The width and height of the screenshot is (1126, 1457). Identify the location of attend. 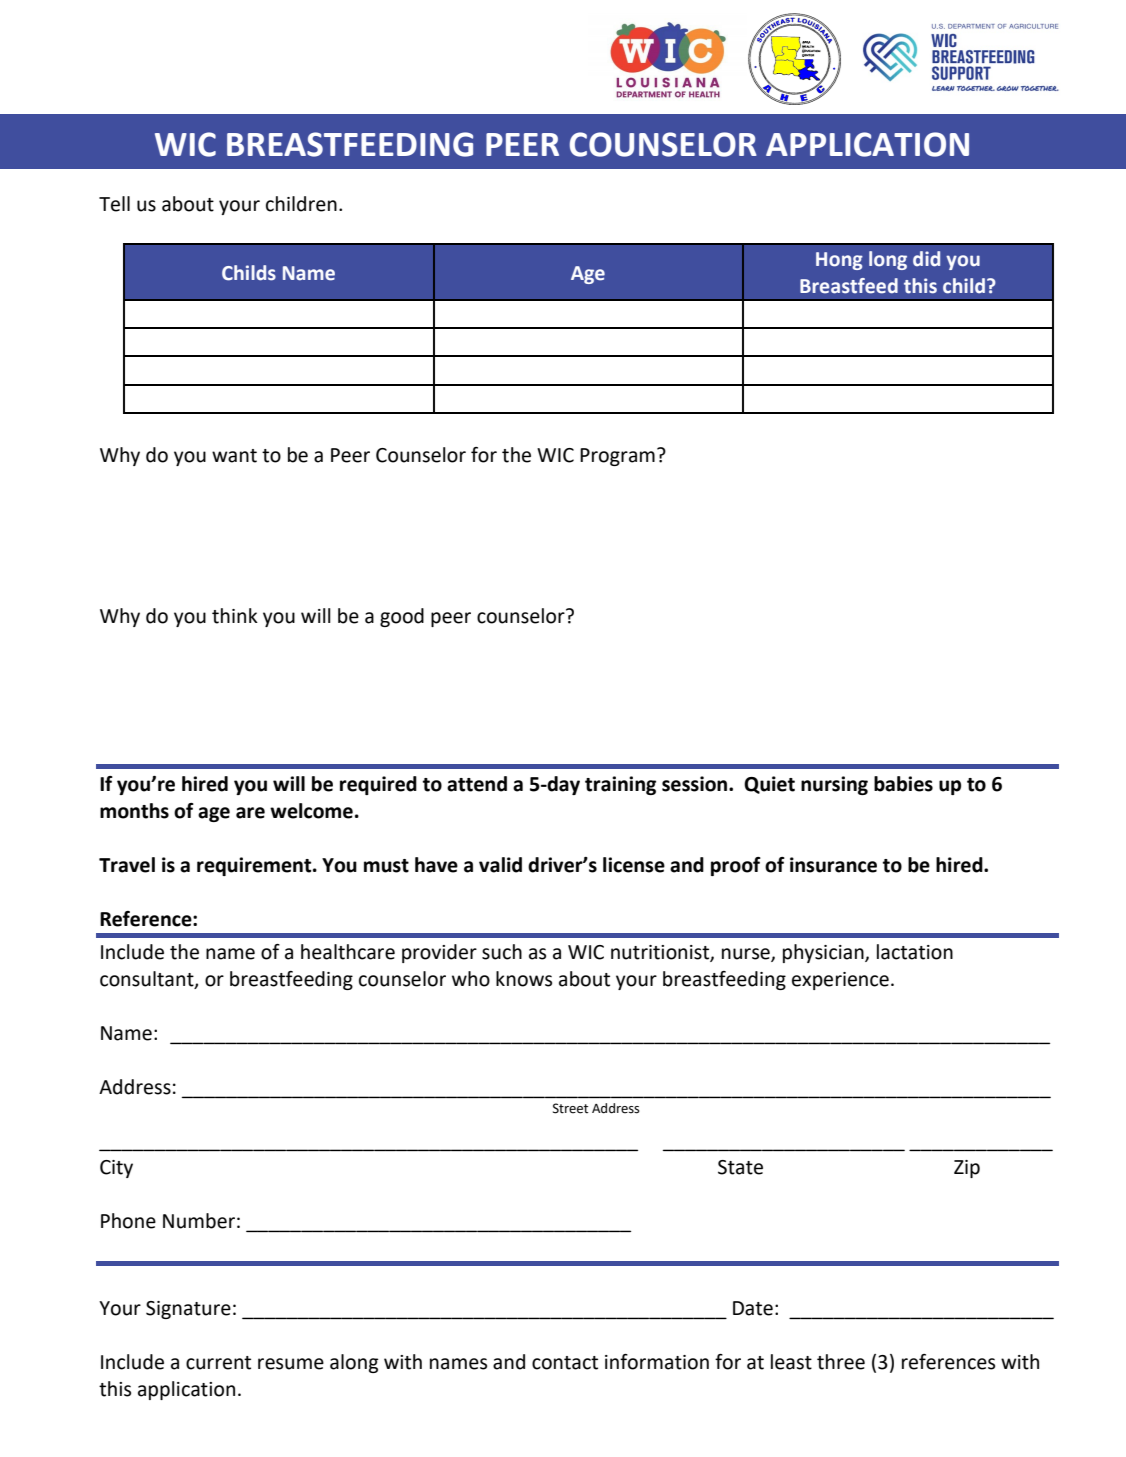
(477, 784).
